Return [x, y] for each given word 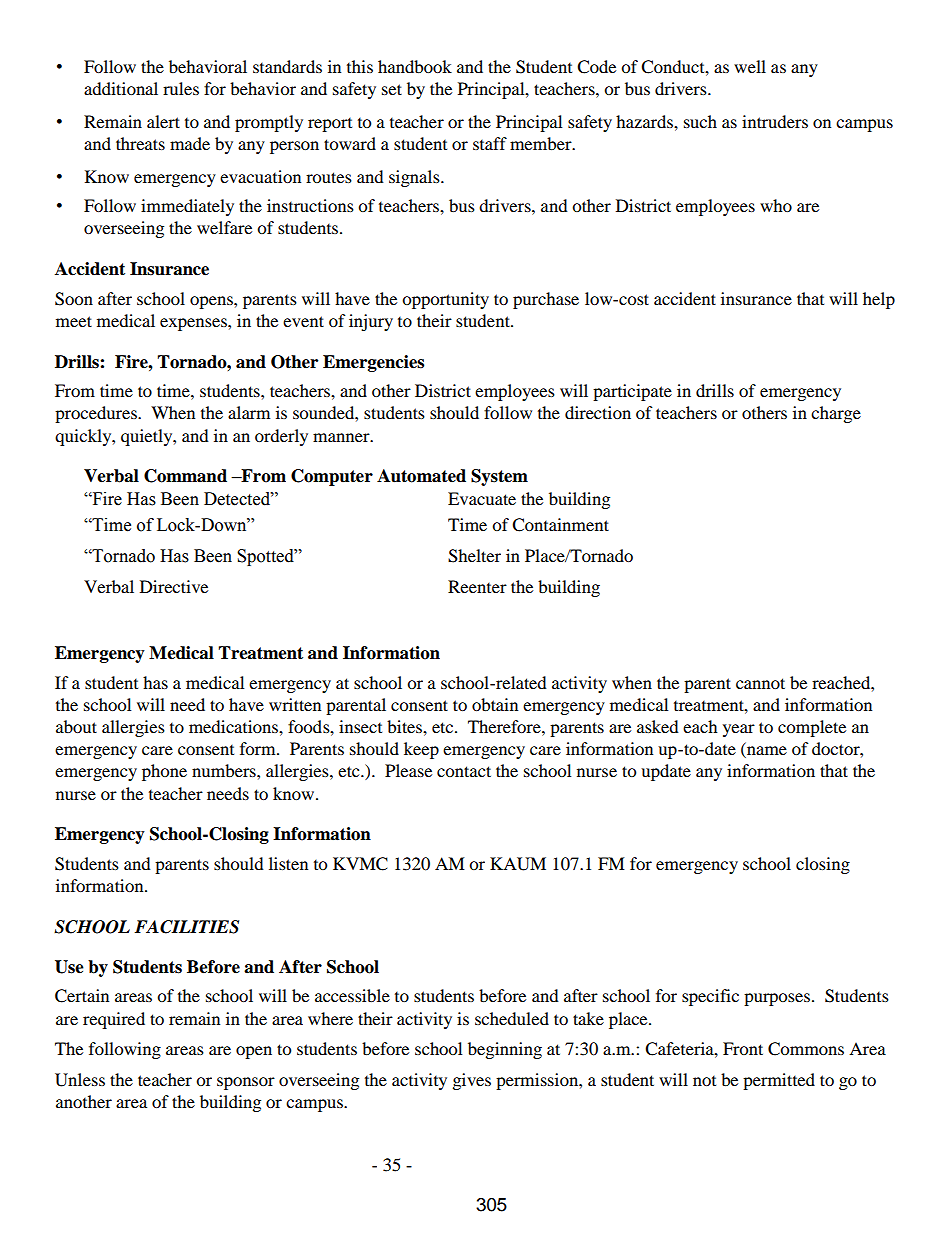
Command [185, 476]
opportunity [445, 300]
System [499, 477]
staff [490, 143]
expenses [194, 324]
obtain [495, 704]
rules [181, 88]
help [879, 300]
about [76, 726]
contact [464, 771]
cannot [760, 683]
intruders [775, 121]
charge [836, 414]
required [114, 1020]
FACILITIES [186, 927]
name [766, 752]
